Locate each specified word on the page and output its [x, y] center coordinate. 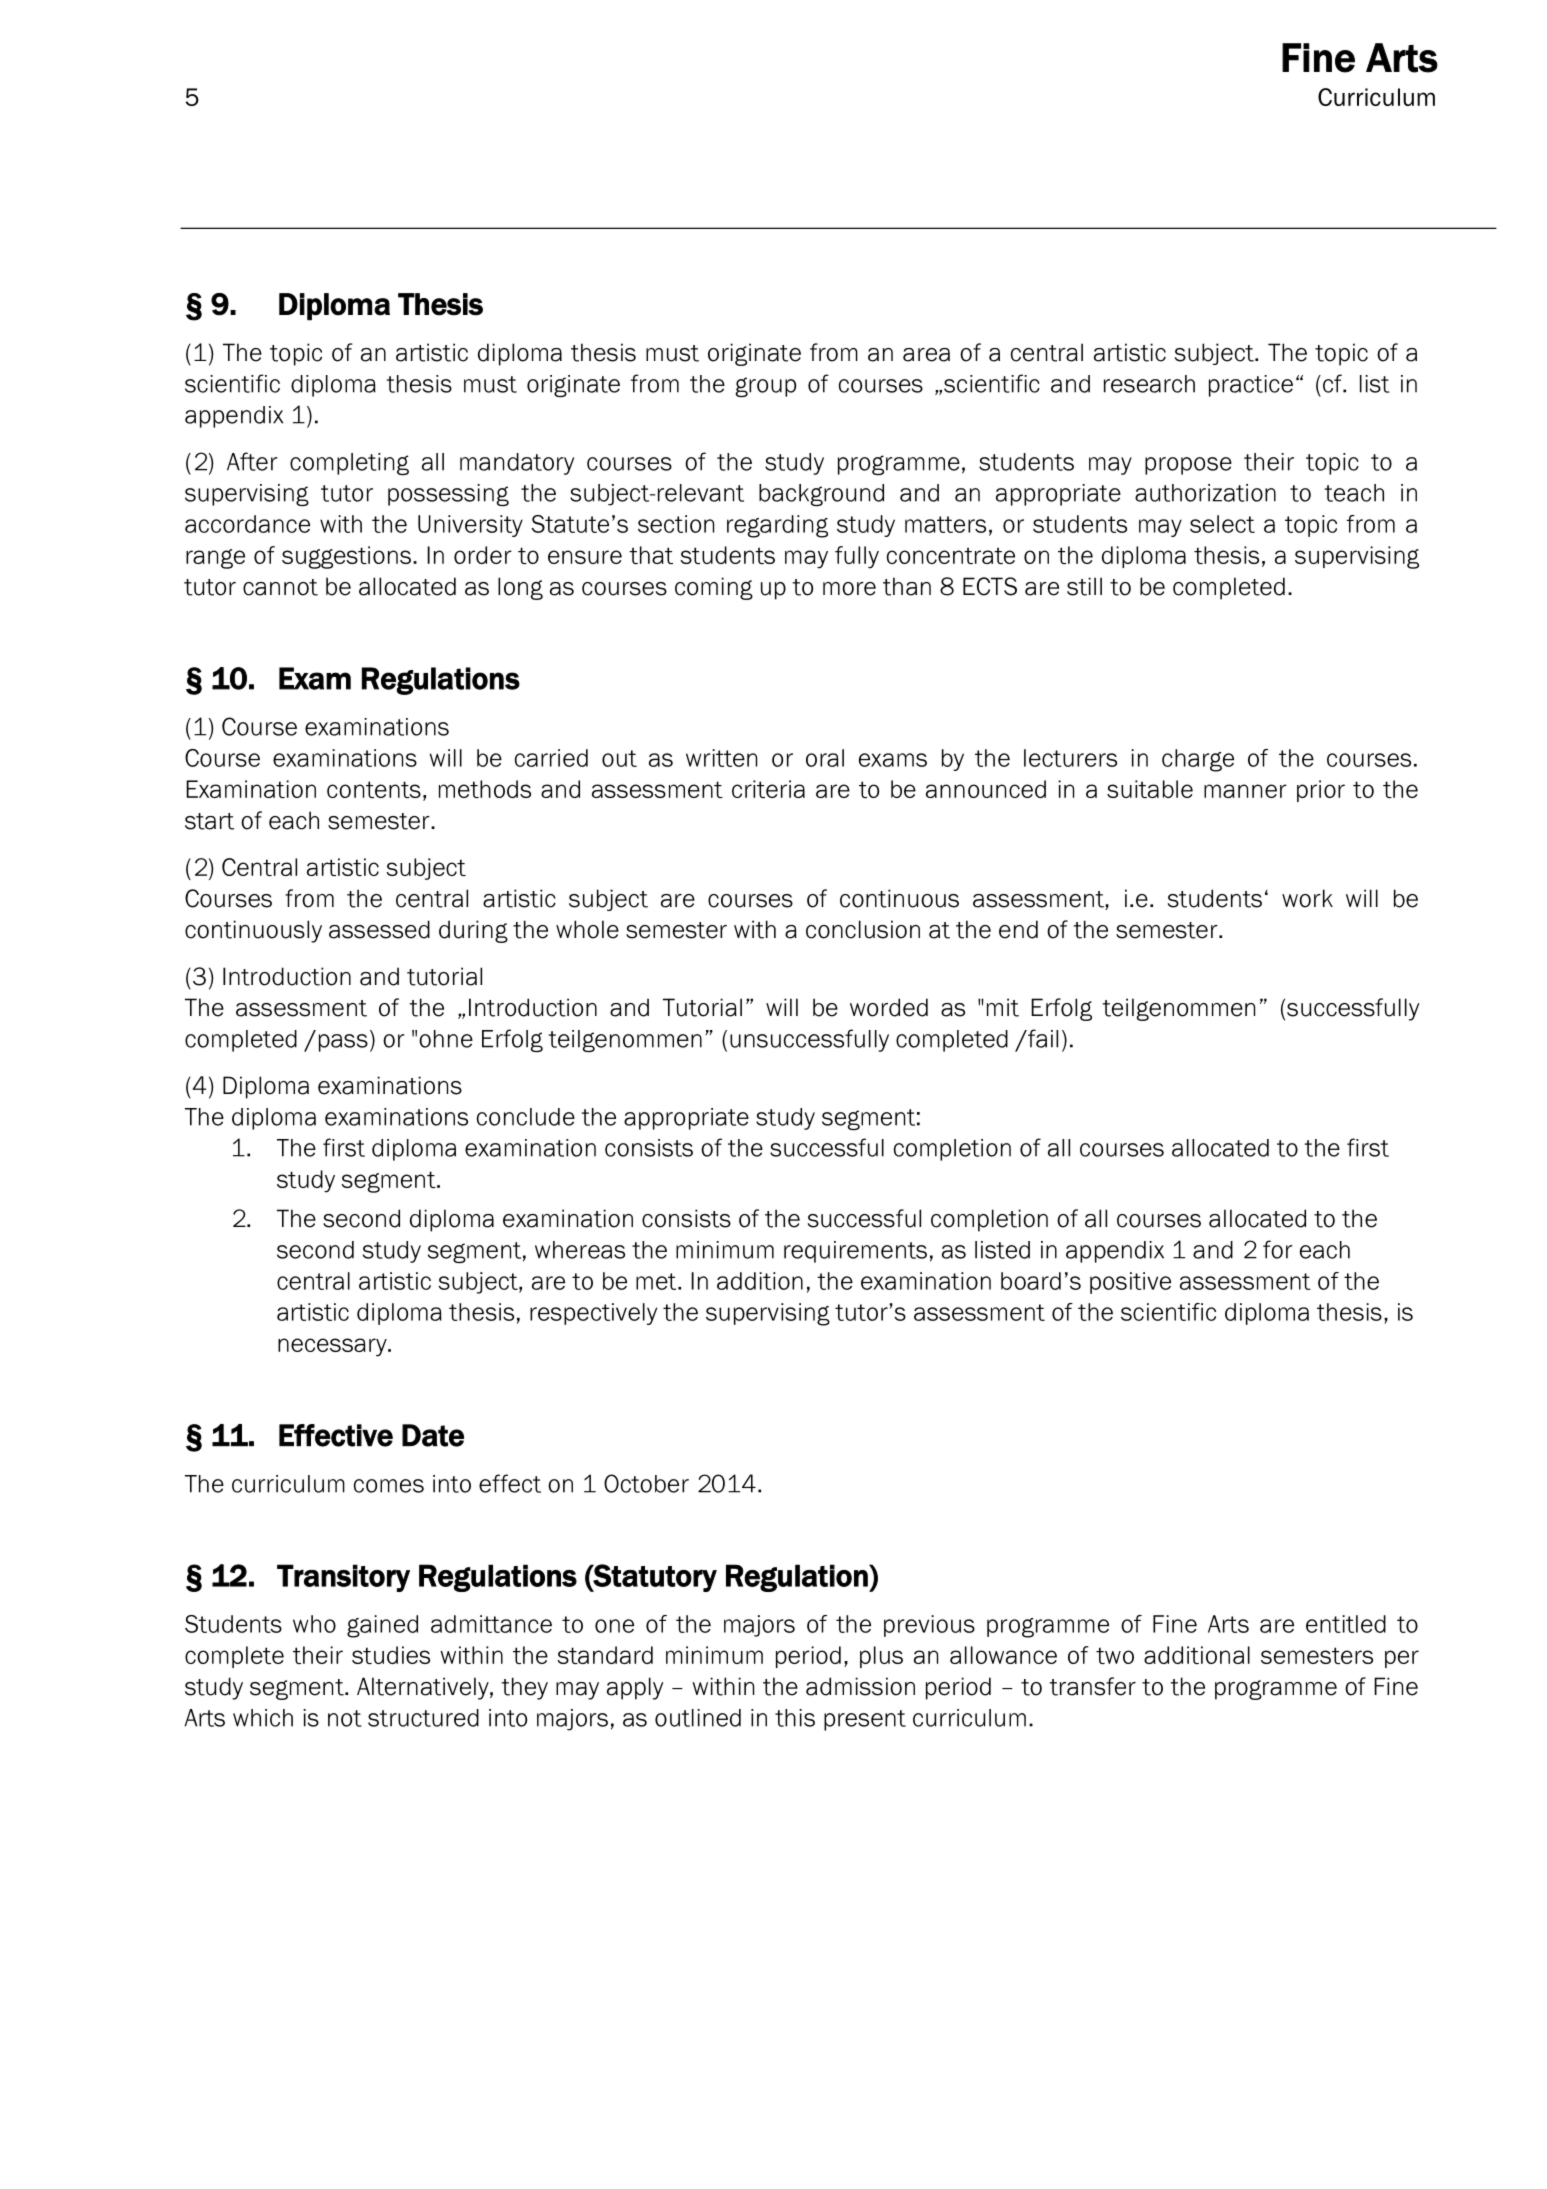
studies [391, 1655]
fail [1042, 1038]
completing [349, 464]
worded [889, 1007]
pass [343, 1043]
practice [1251, 386]
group [766, 387]
